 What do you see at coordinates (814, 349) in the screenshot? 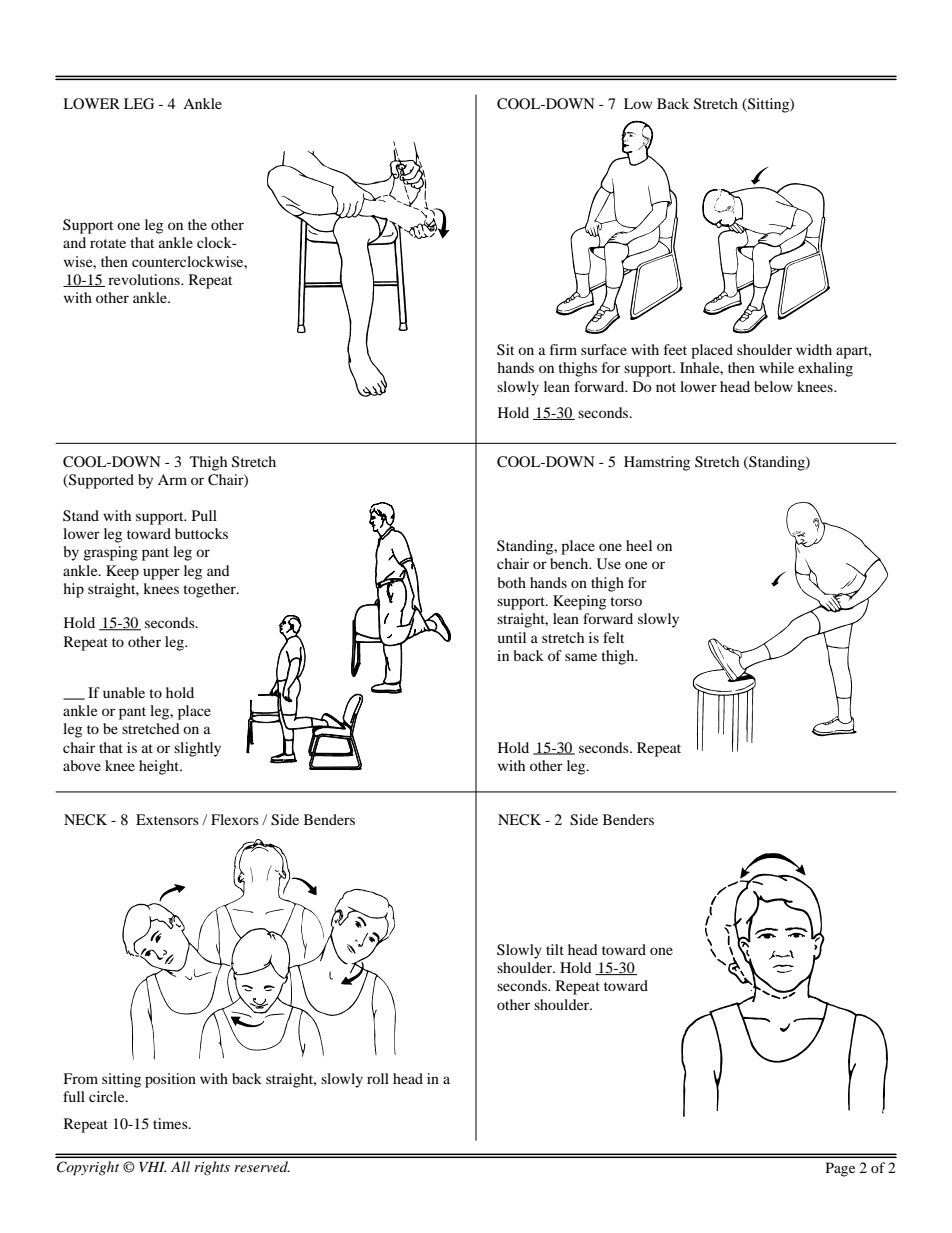
I see `width` at bounding box center [814, 349].
